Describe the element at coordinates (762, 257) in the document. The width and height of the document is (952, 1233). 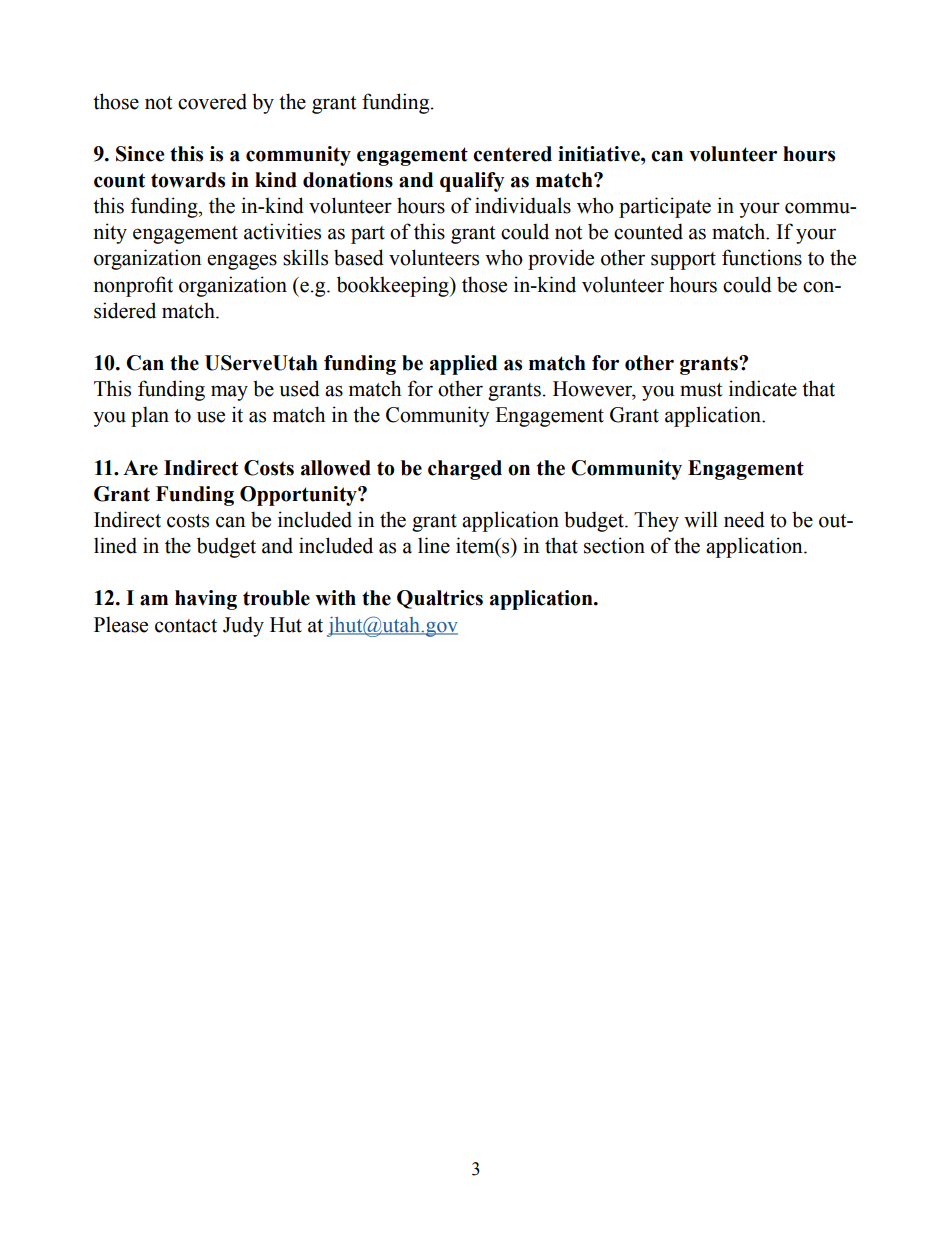
I see `functions` at that location.
